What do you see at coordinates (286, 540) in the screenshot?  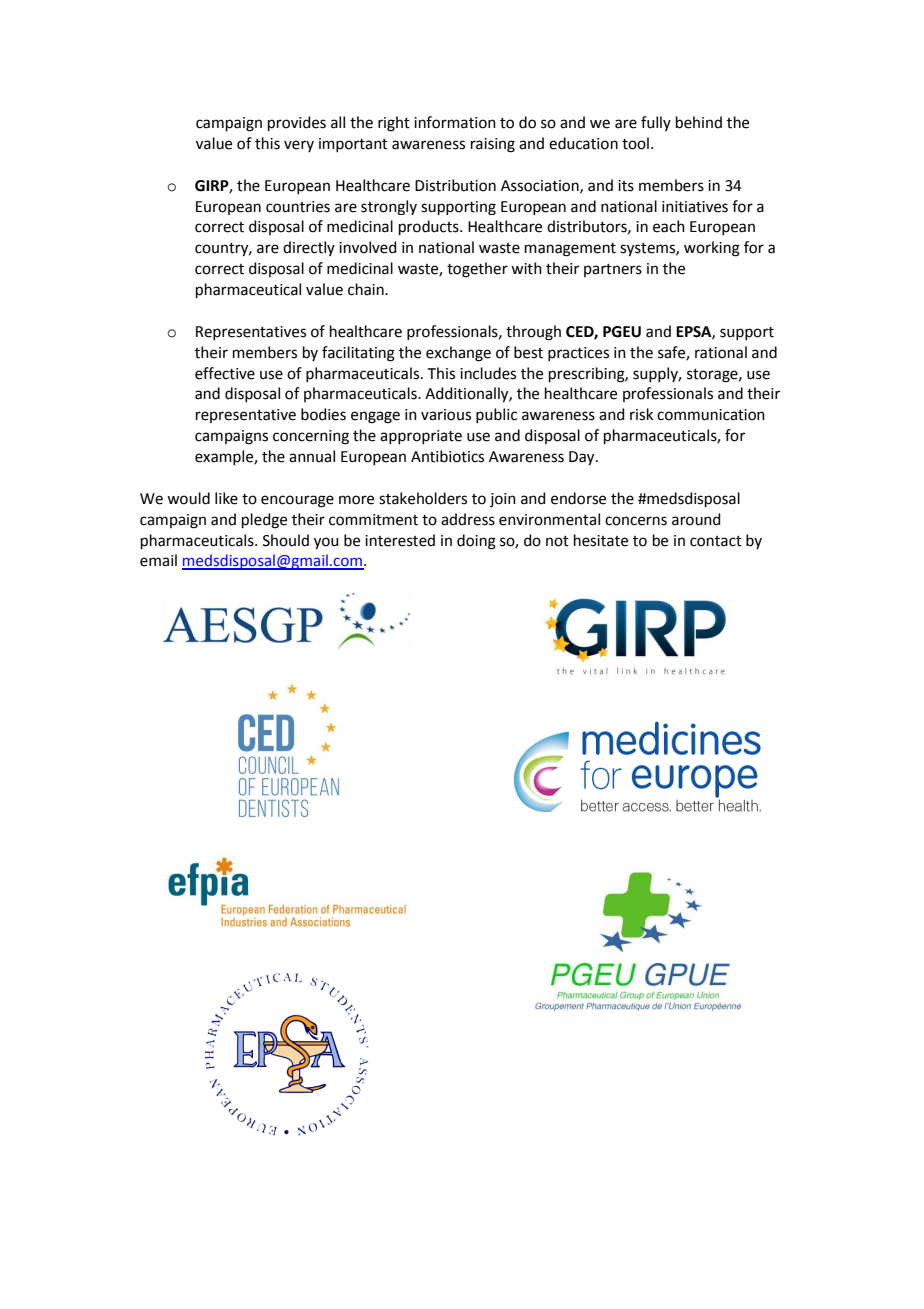 I see `Should` at bounding box center [286, 540].
